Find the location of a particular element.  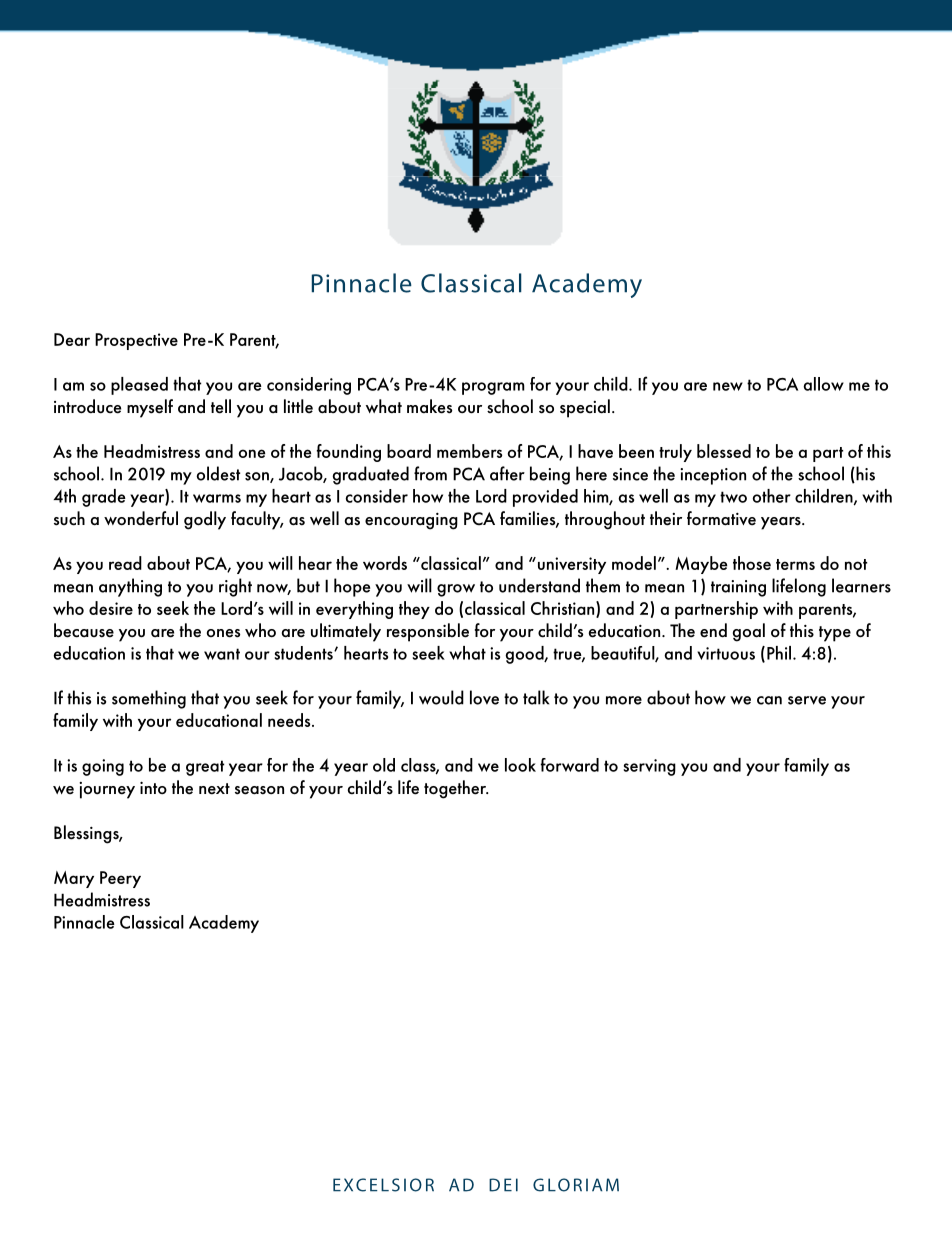

serving is located at coordinates (649, 767).
